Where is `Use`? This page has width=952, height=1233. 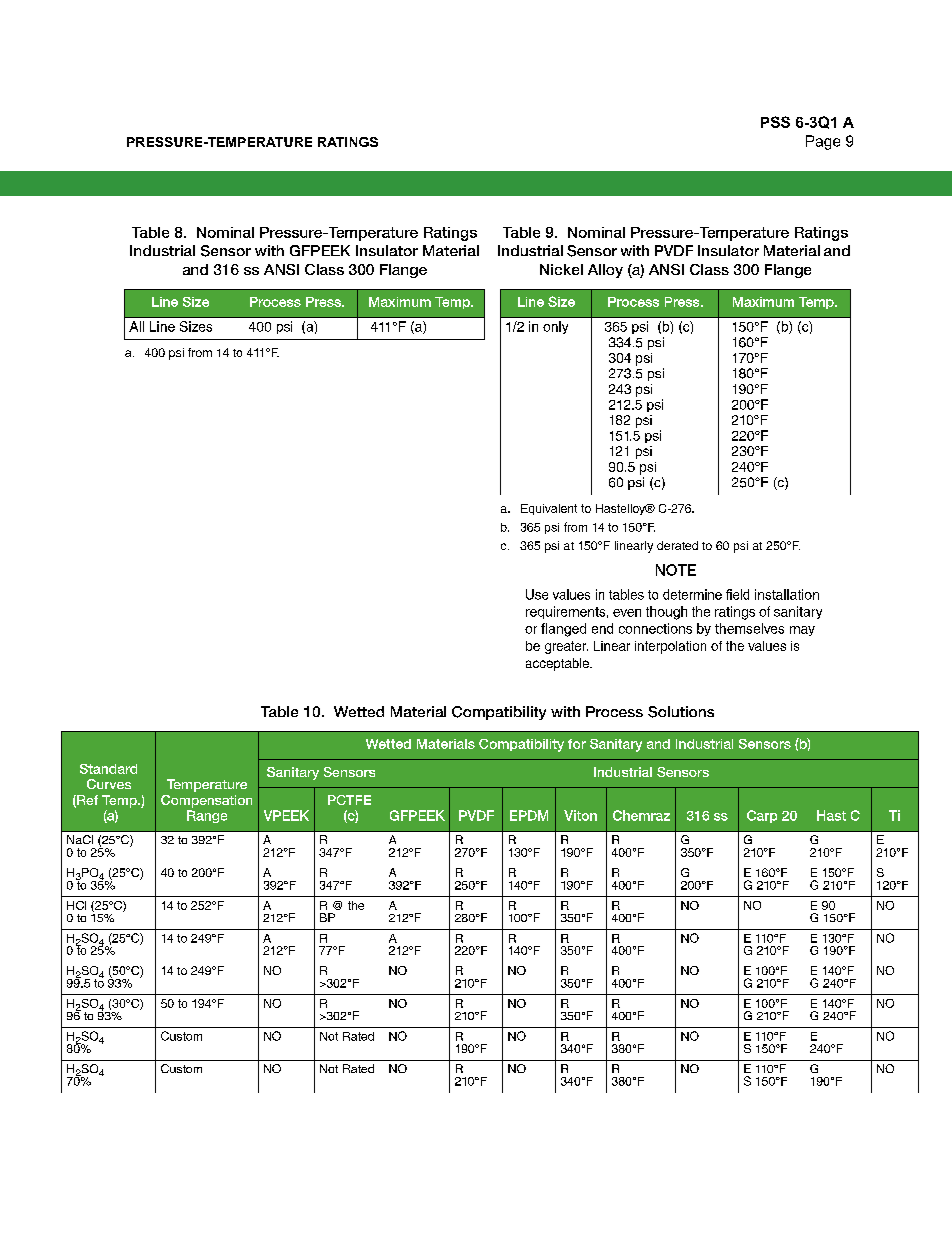 Use is located at coordinates (537, 594).
